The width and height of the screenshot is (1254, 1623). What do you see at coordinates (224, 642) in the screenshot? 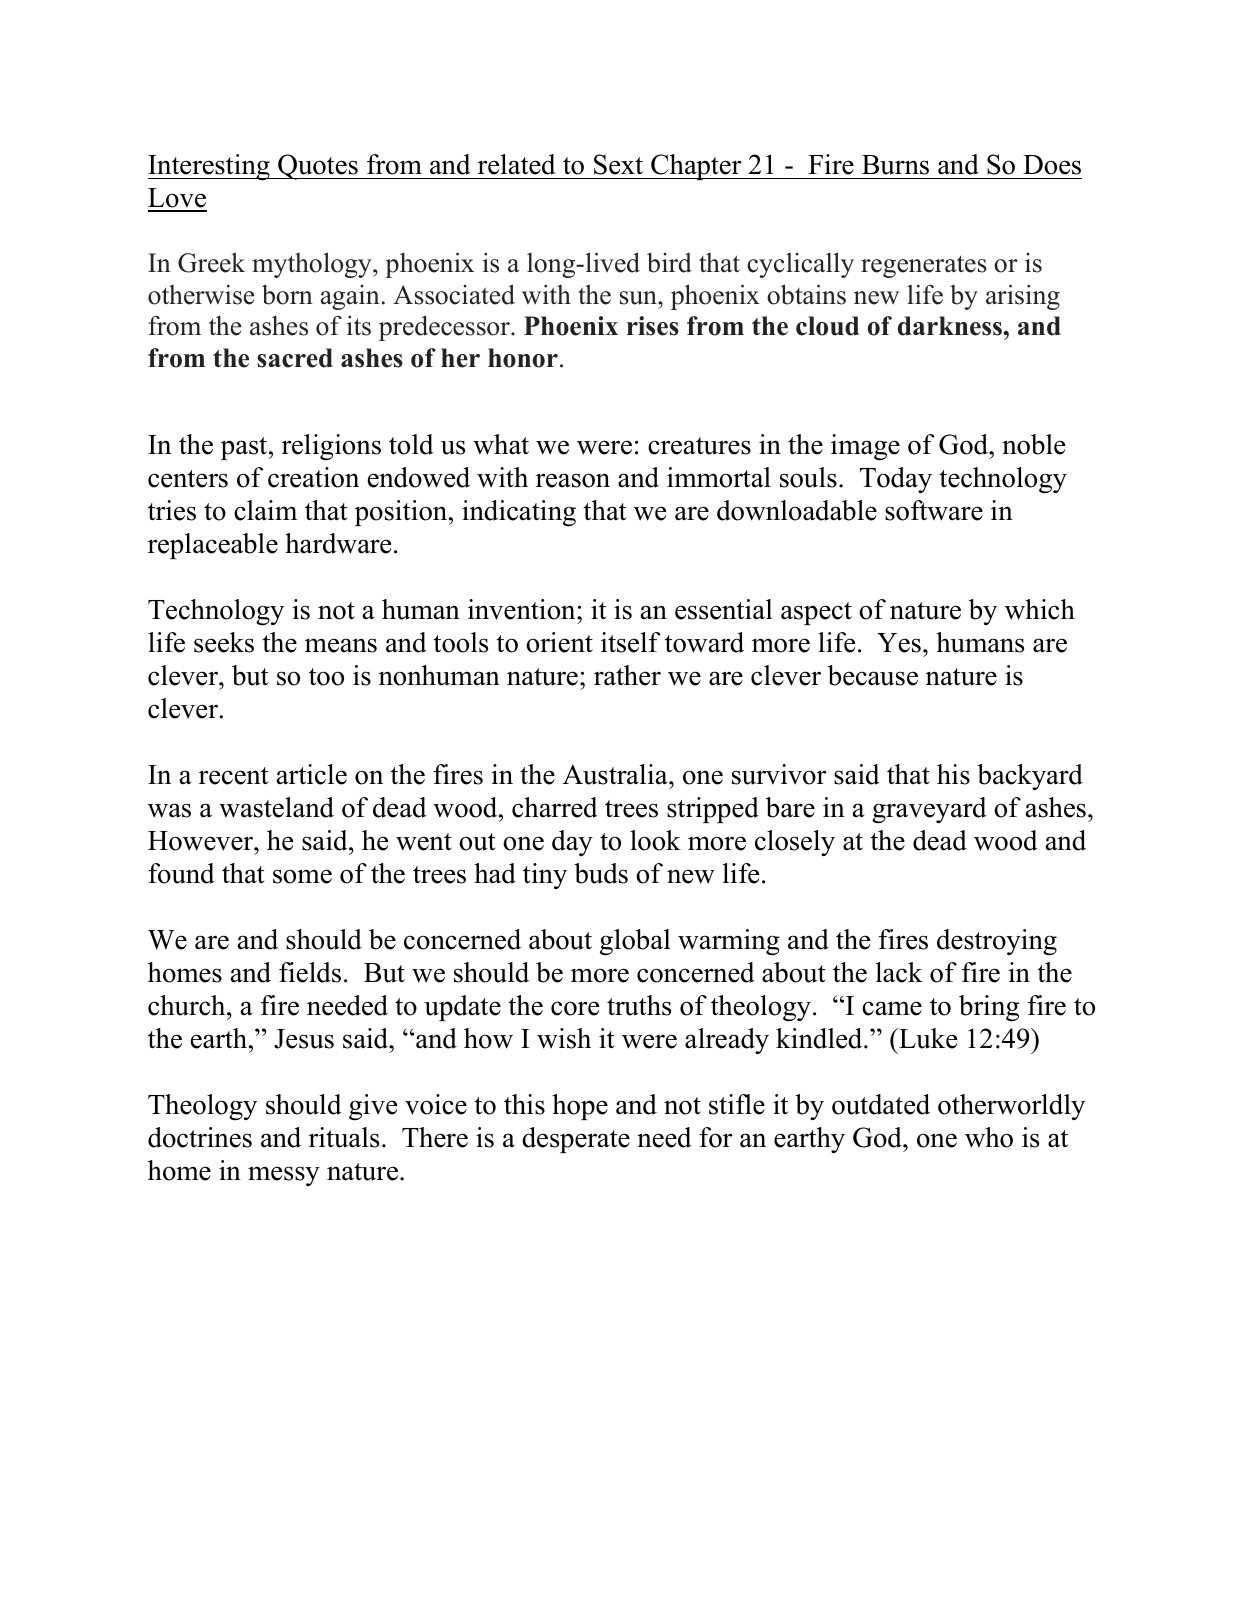
I see `seeks` at bounding box center [224, 642].
